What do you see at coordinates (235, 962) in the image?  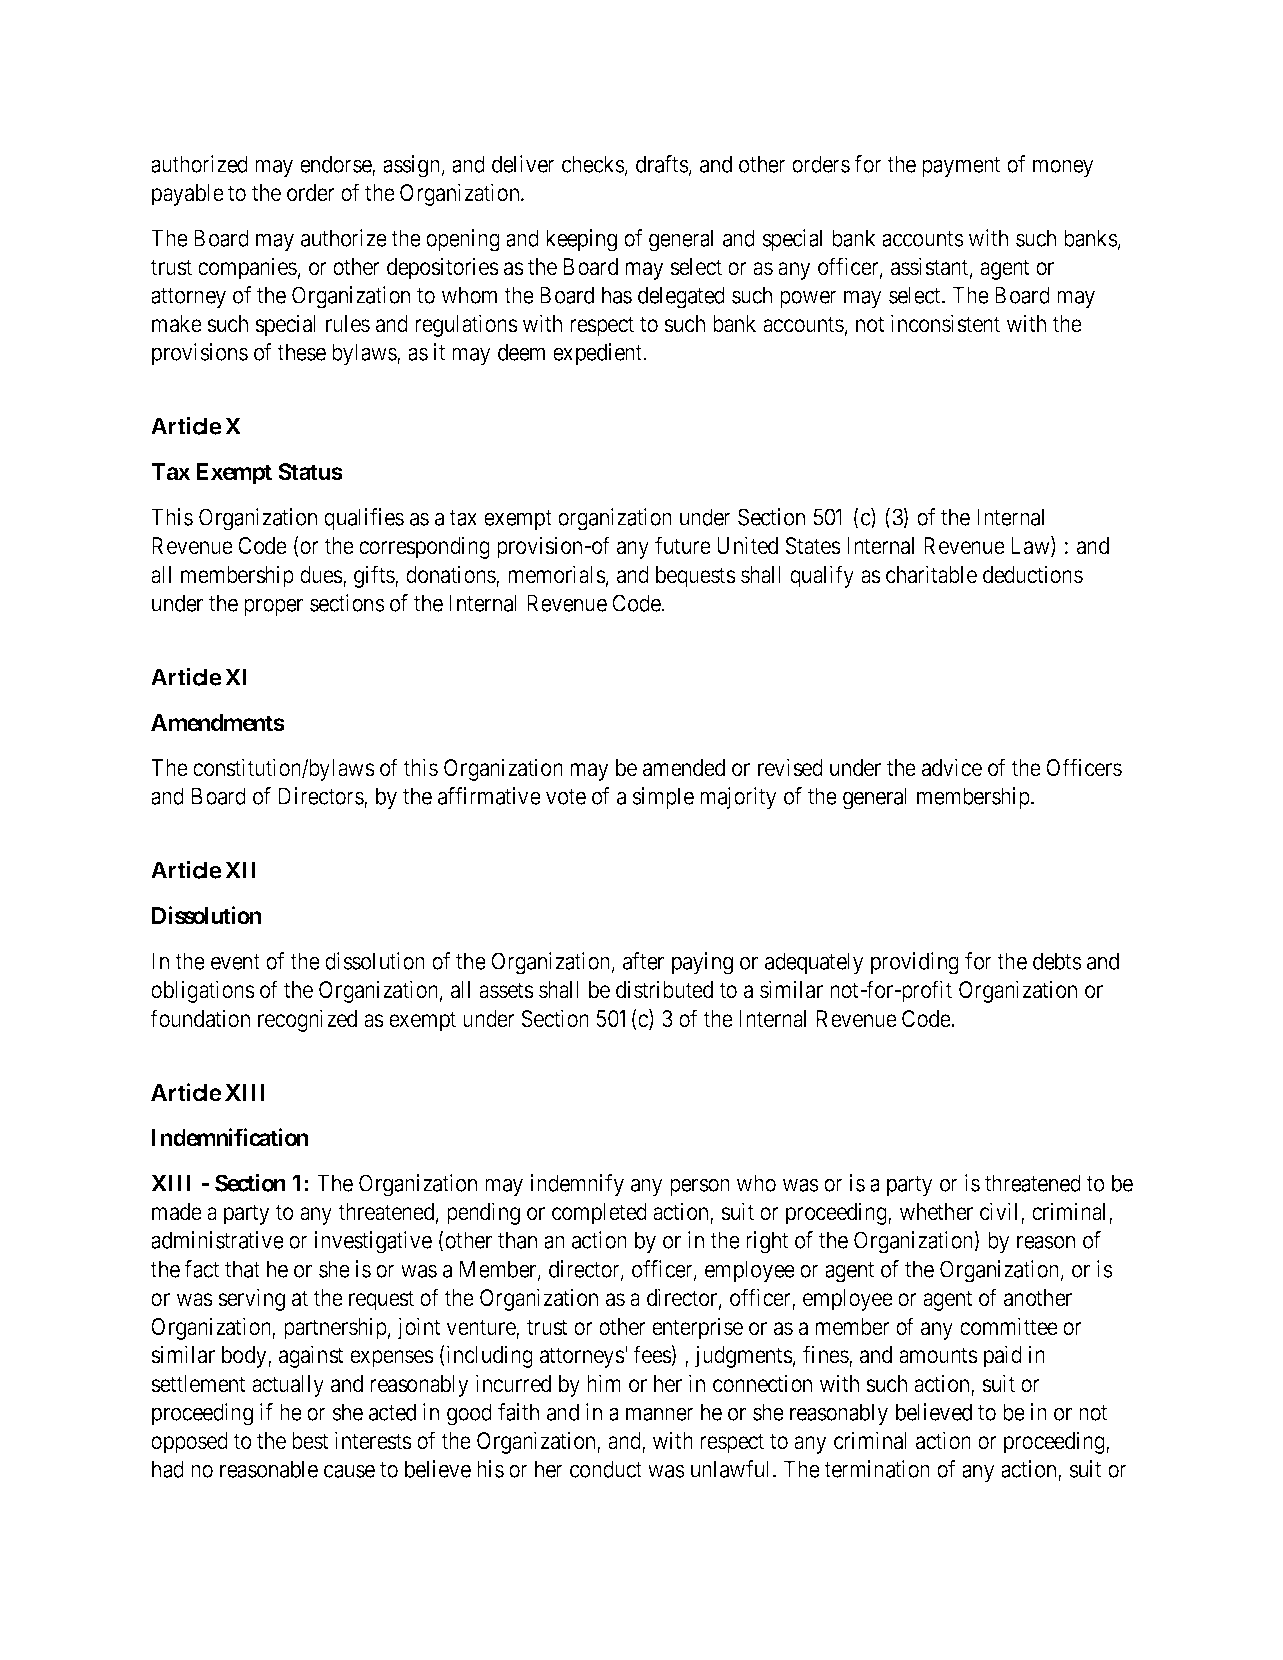 I see `event` at bounding box center [235, 962].
